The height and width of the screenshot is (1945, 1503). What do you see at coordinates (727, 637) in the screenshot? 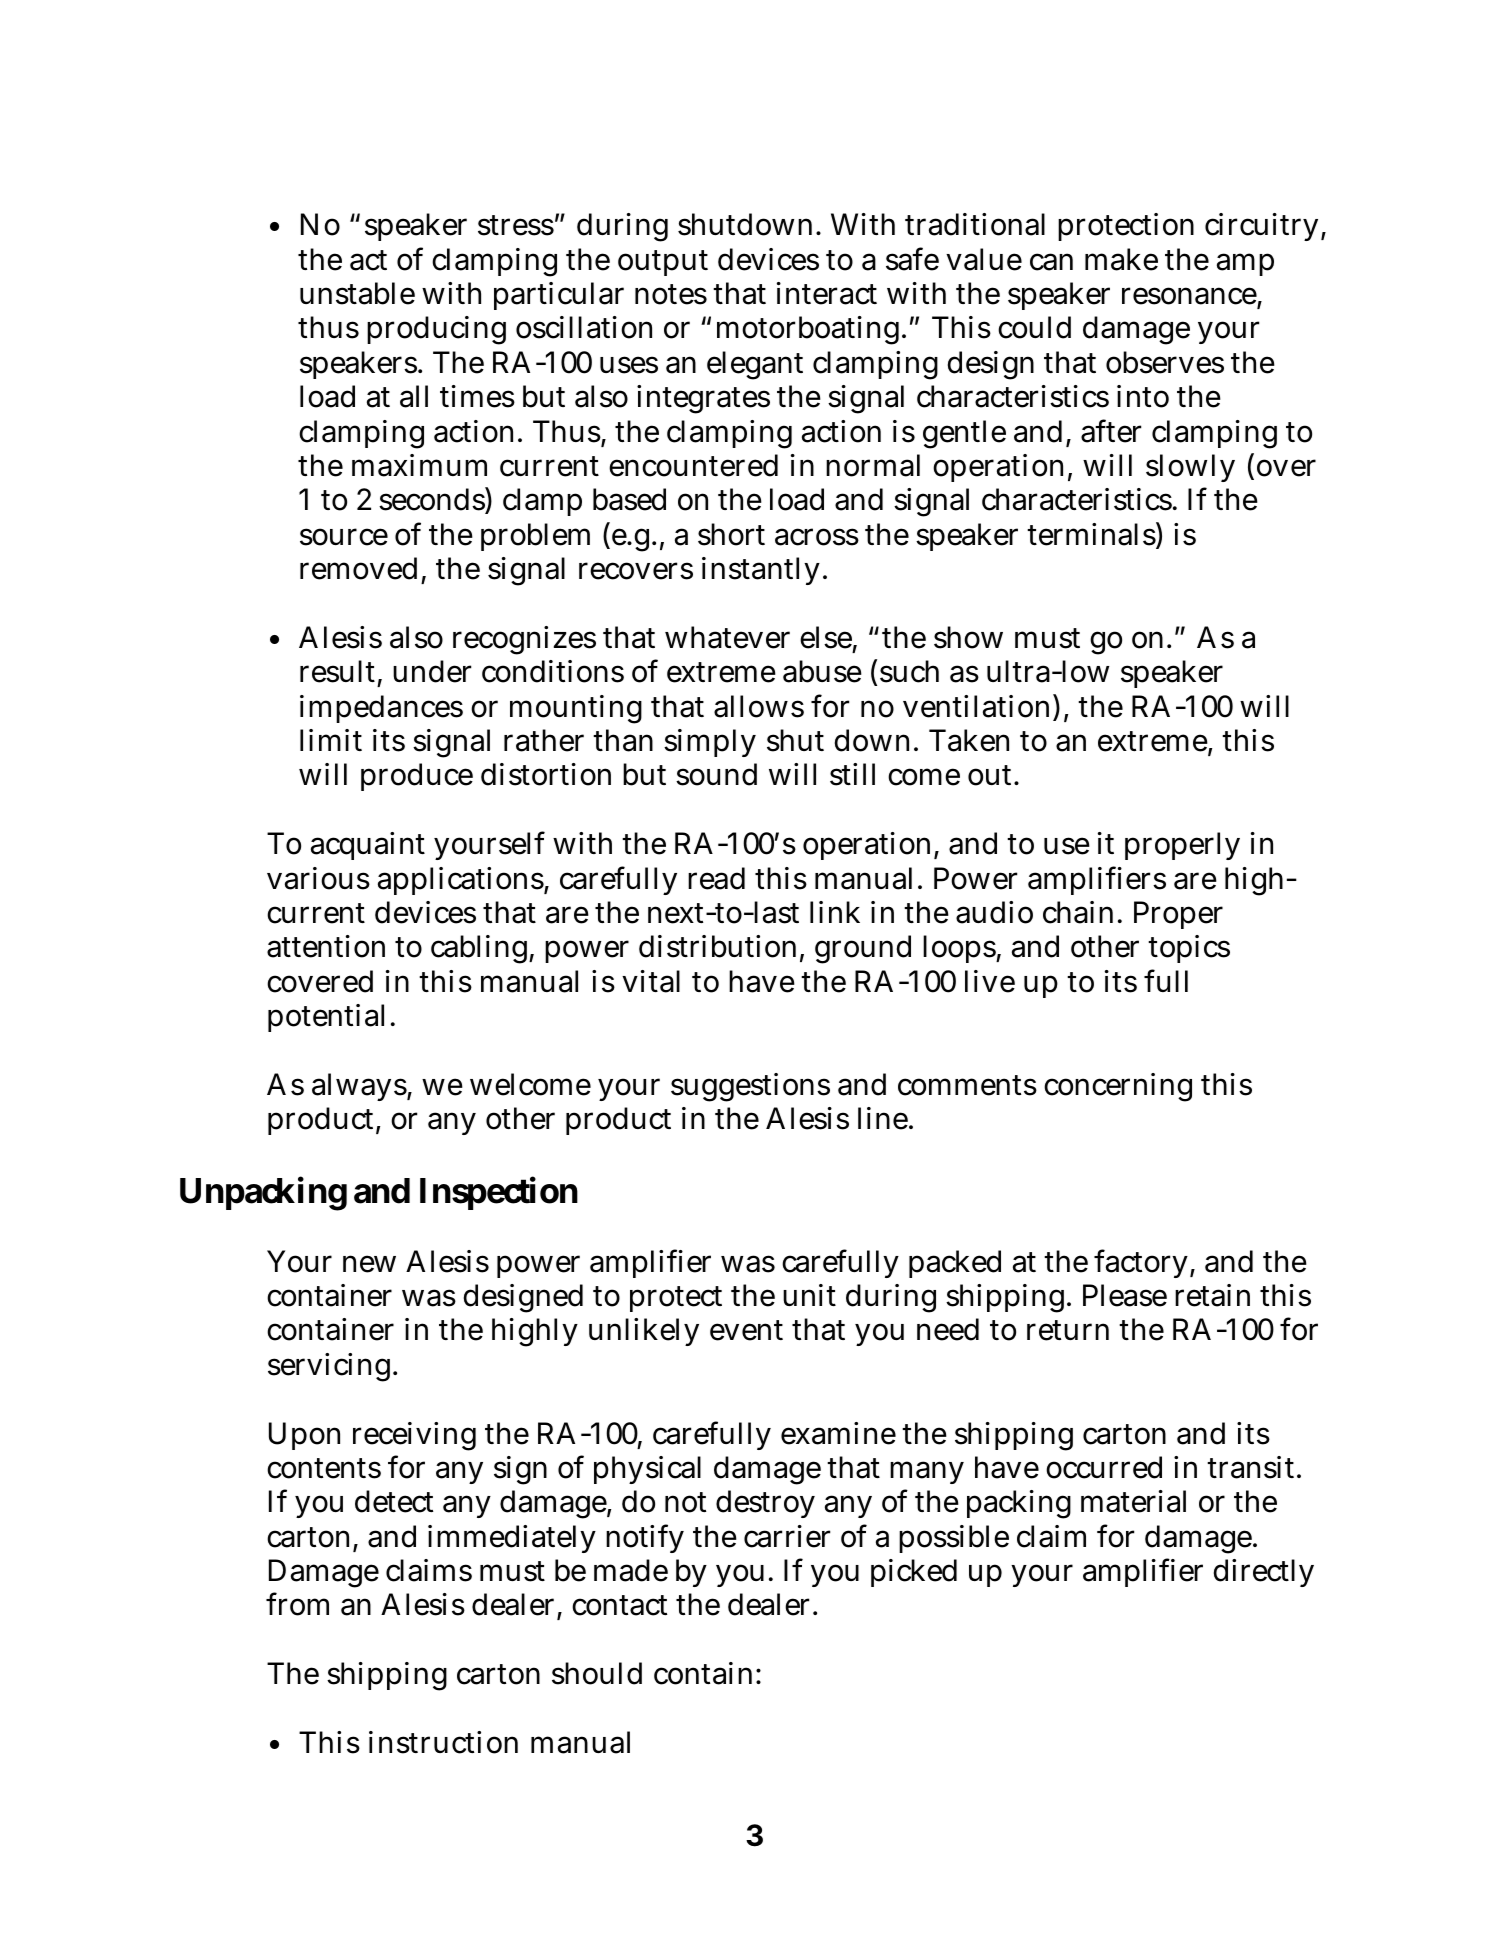
I see `whatever` at bounding box center [727, 637].
